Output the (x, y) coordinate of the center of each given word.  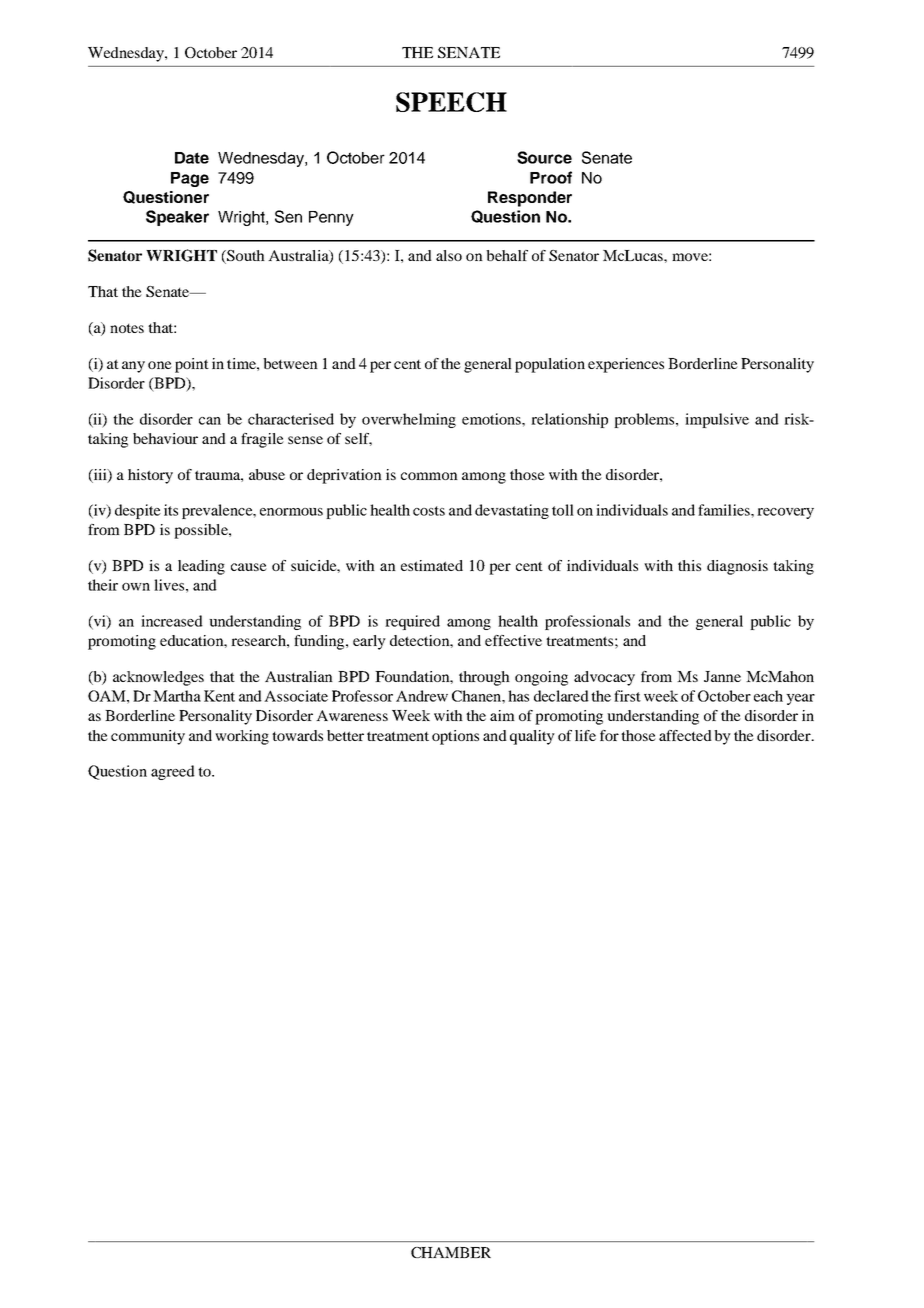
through (484, 678)
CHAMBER (451, 1252)
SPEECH (451, 102)
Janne (722, 676)
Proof (551, 177)
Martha (177, 696)
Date (192, 158)
